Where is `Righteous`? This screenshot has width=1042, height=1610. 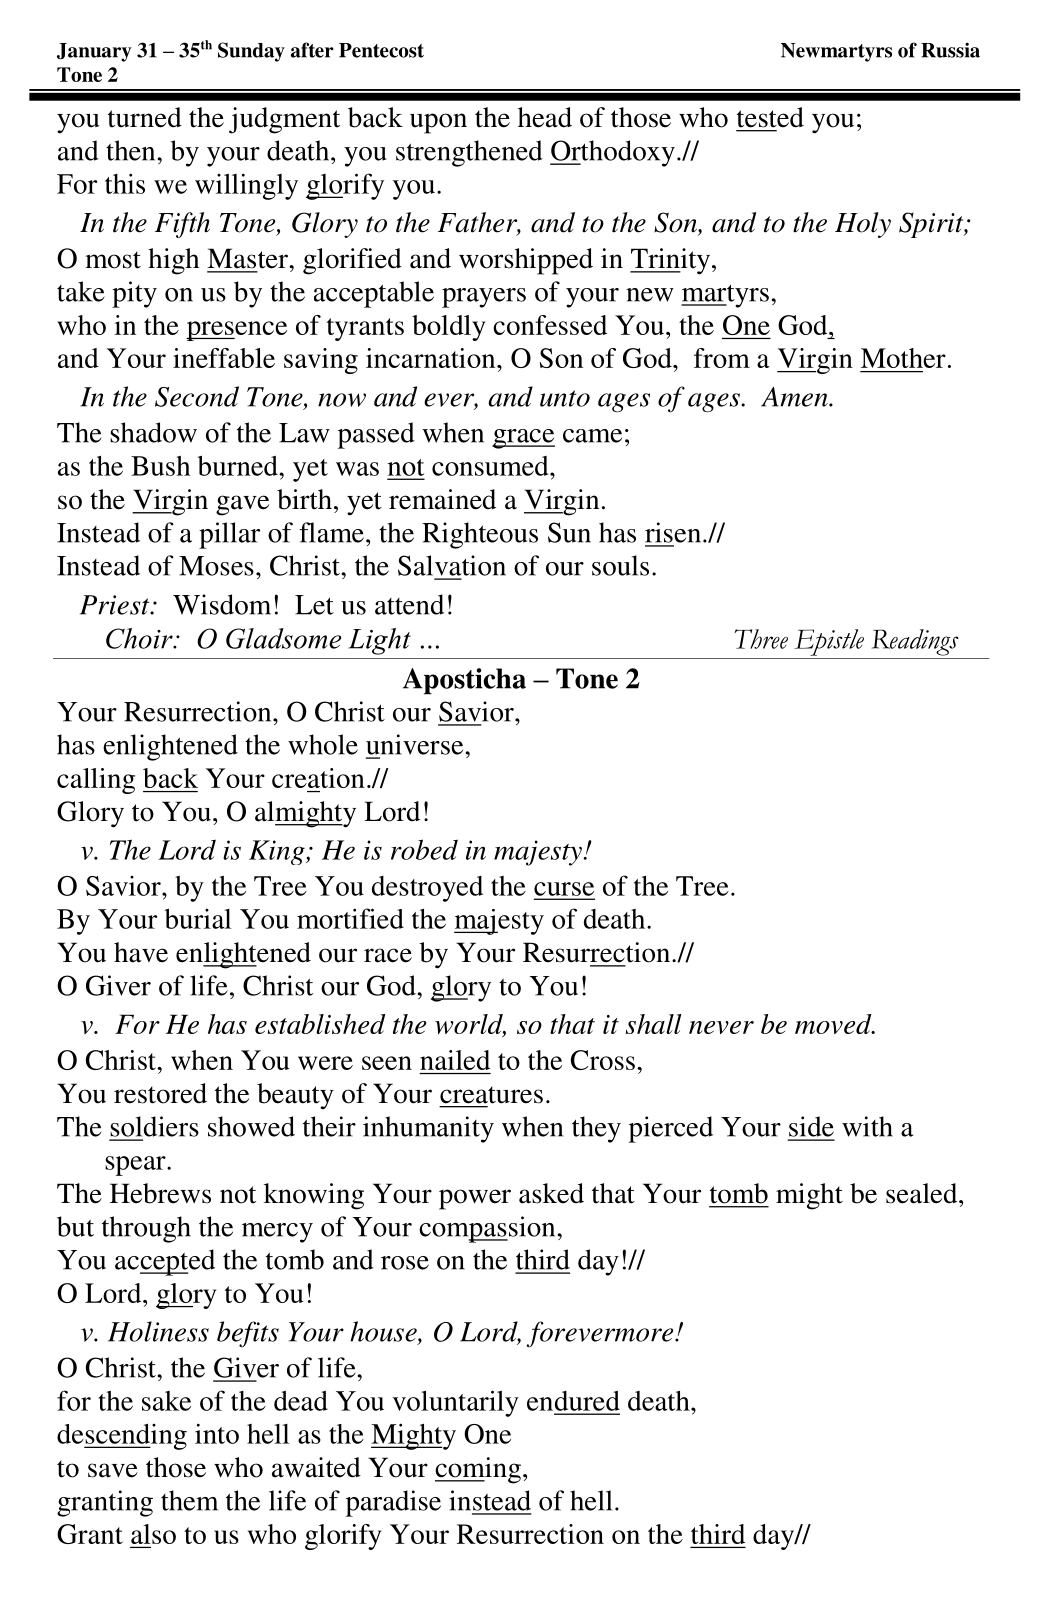
Righteous is located at coordinates (480, 535).
